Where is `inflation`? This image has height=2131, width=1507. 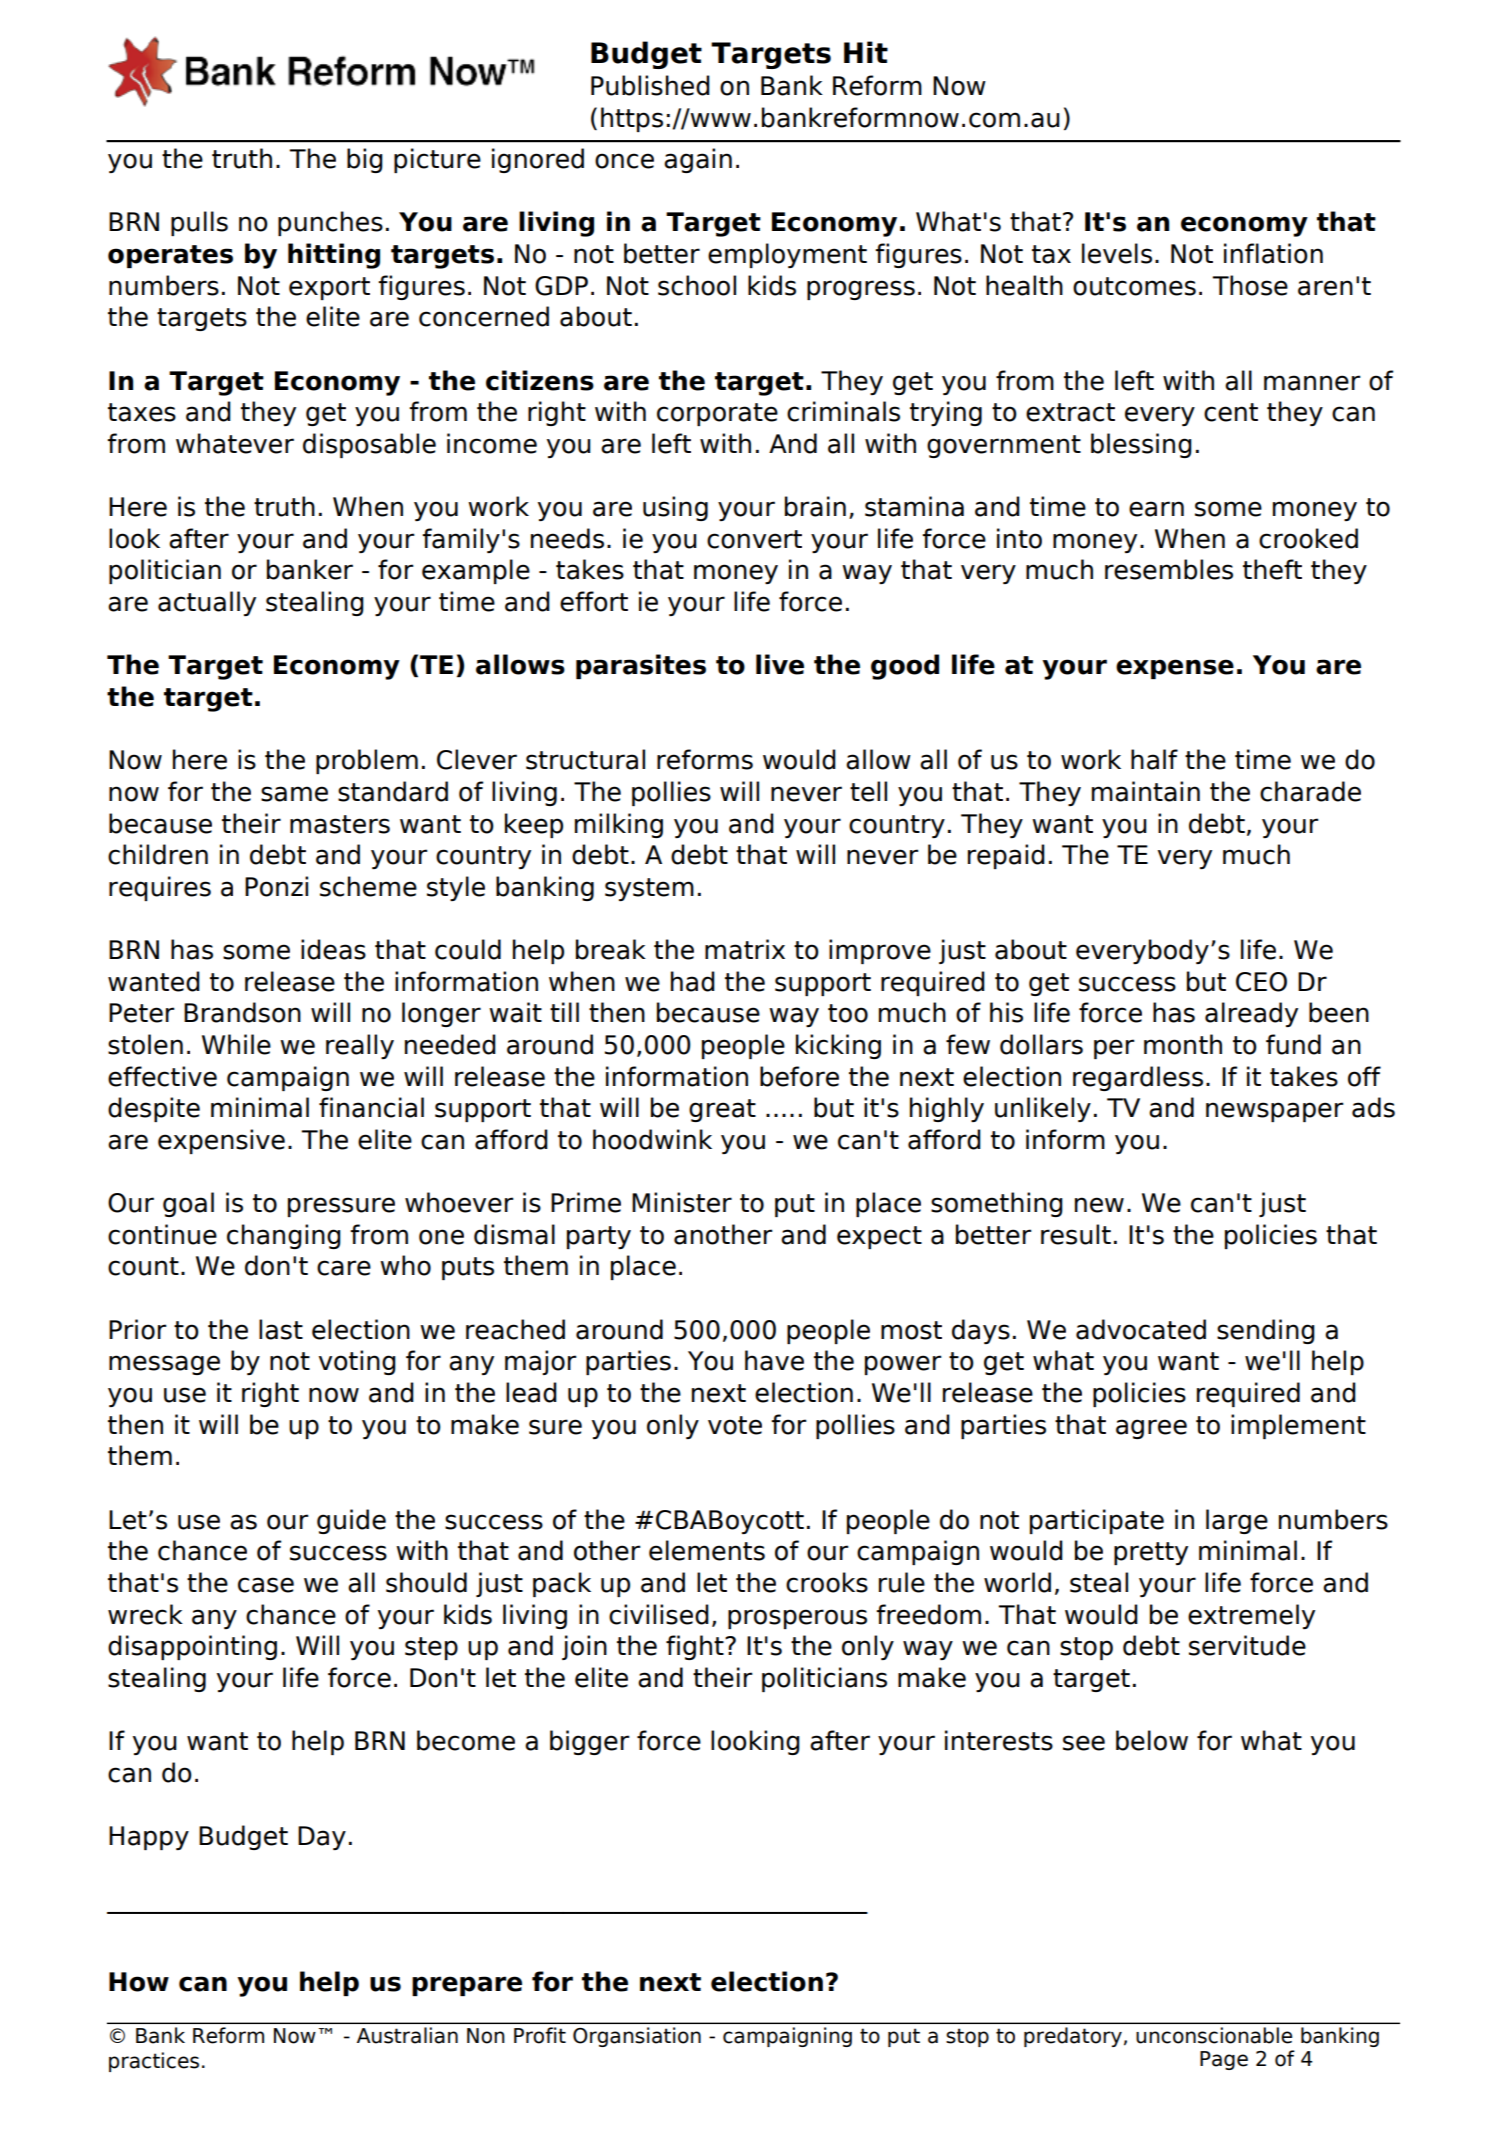 inflation is located at coordinates (1273, 253).
